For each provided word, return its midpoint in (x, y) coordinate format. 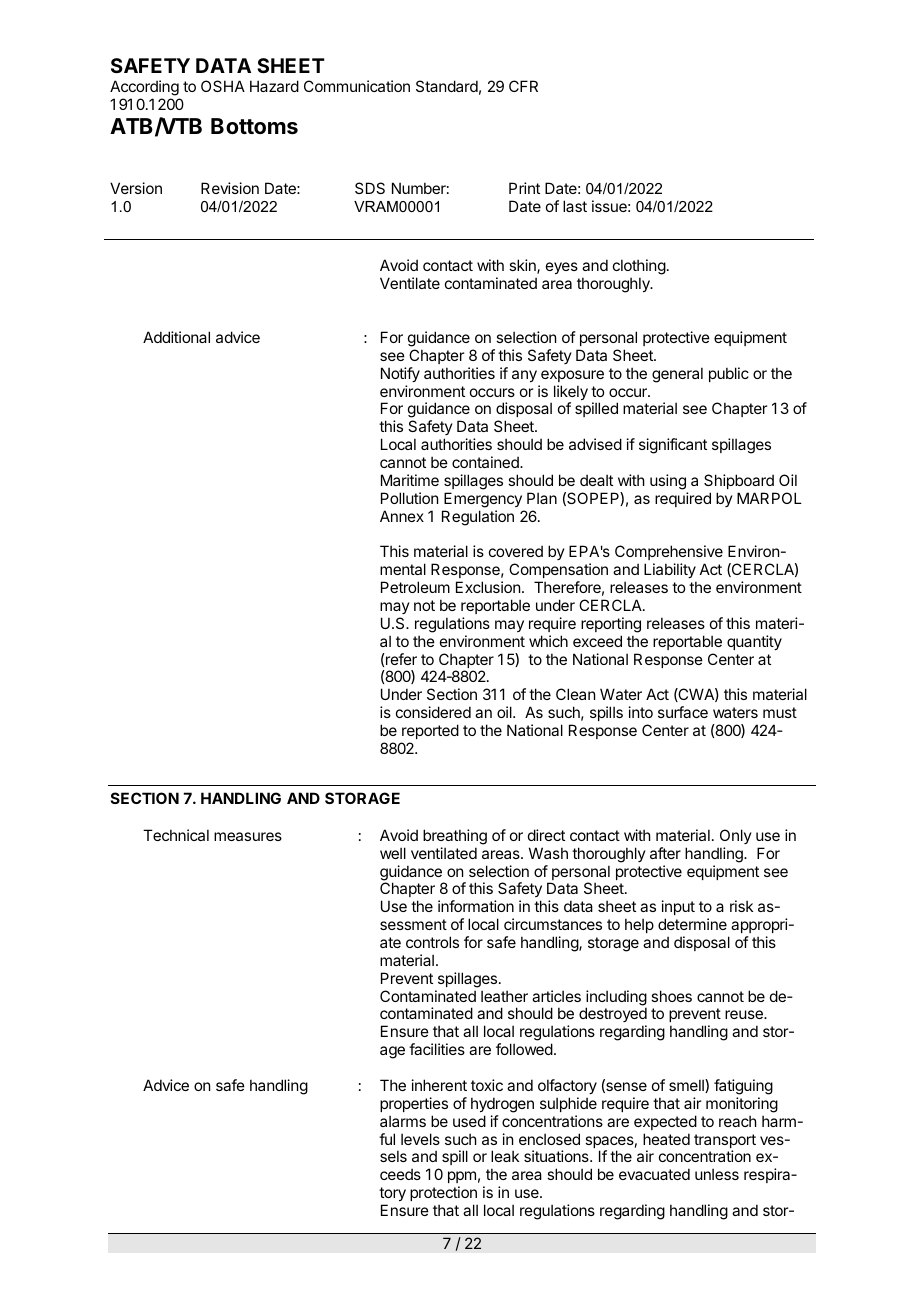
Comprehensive (669, 552)
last (575, 206)
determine (692, 924)
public (729, 374)
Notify (400, 374)
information (476, 906)
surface (683, 712)
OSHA (223, 86)
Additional (176, 337)
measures (248, 836)
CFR (523, 86)
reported (430, 731)
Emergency (483, 500)
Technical (176, 835)
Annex (402, 516)
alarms (403, 1121)
